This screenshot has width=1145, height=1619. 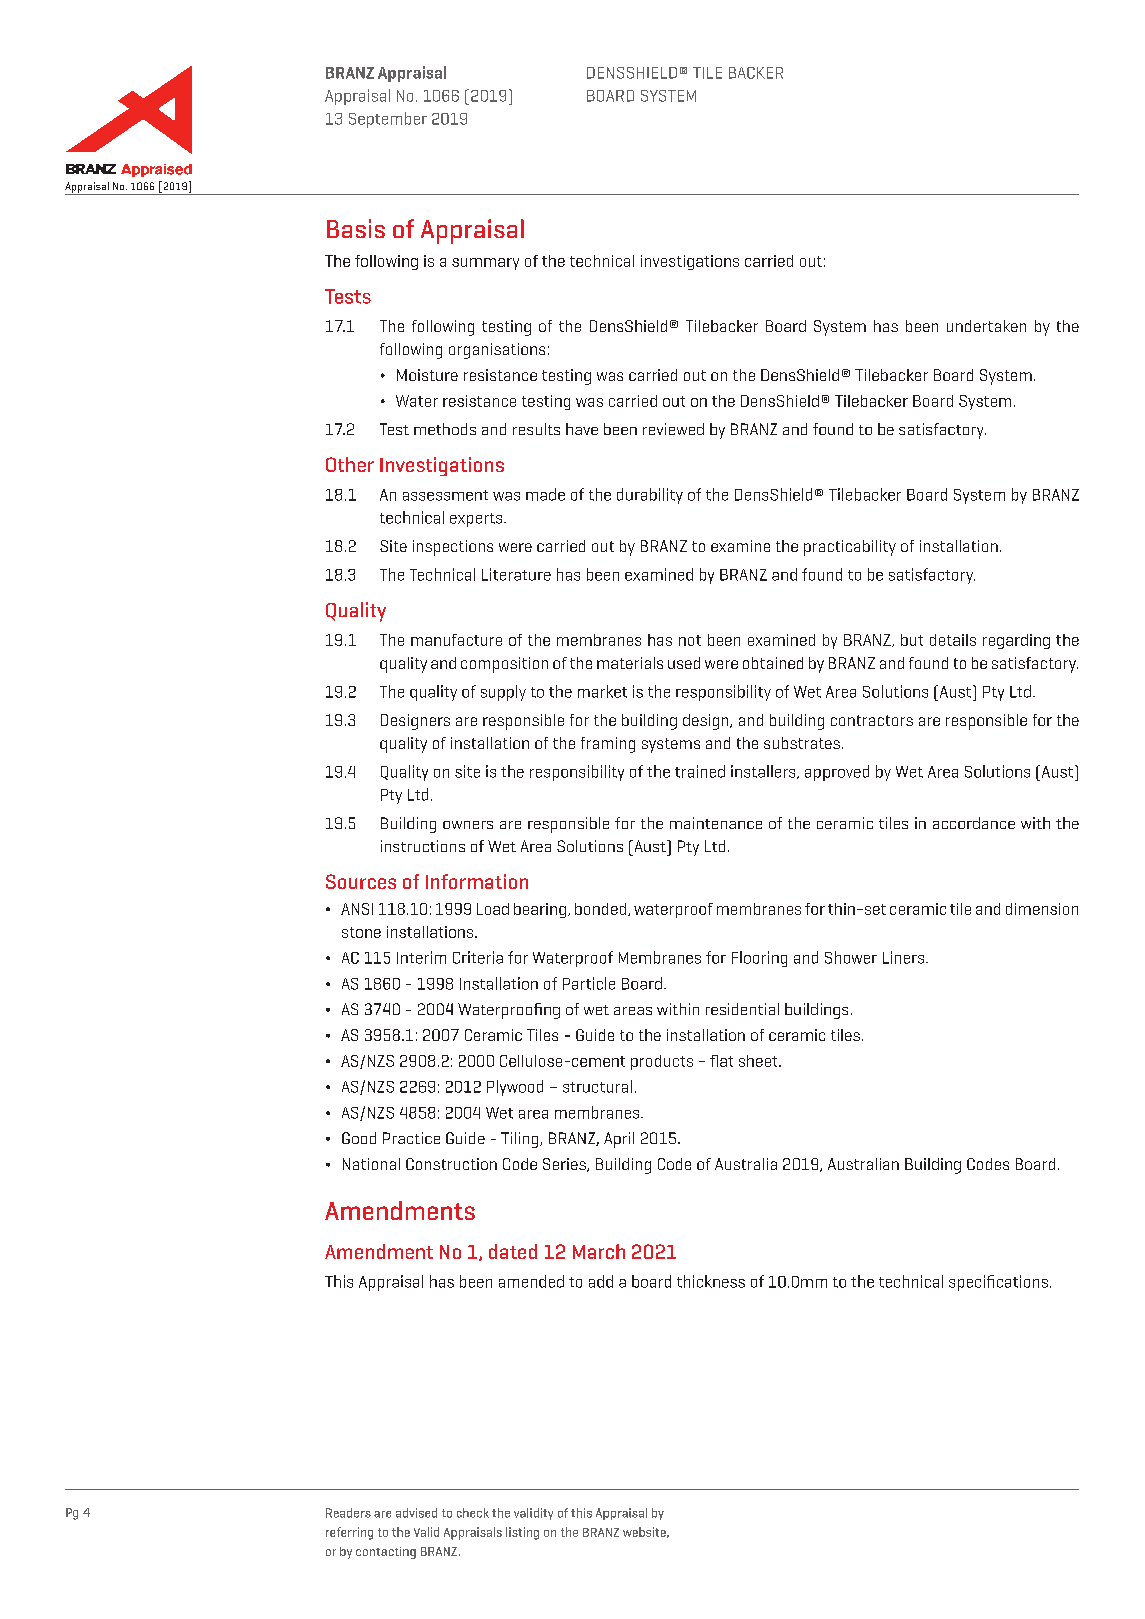 I want to click on April, so click(x=619, y=1140).
